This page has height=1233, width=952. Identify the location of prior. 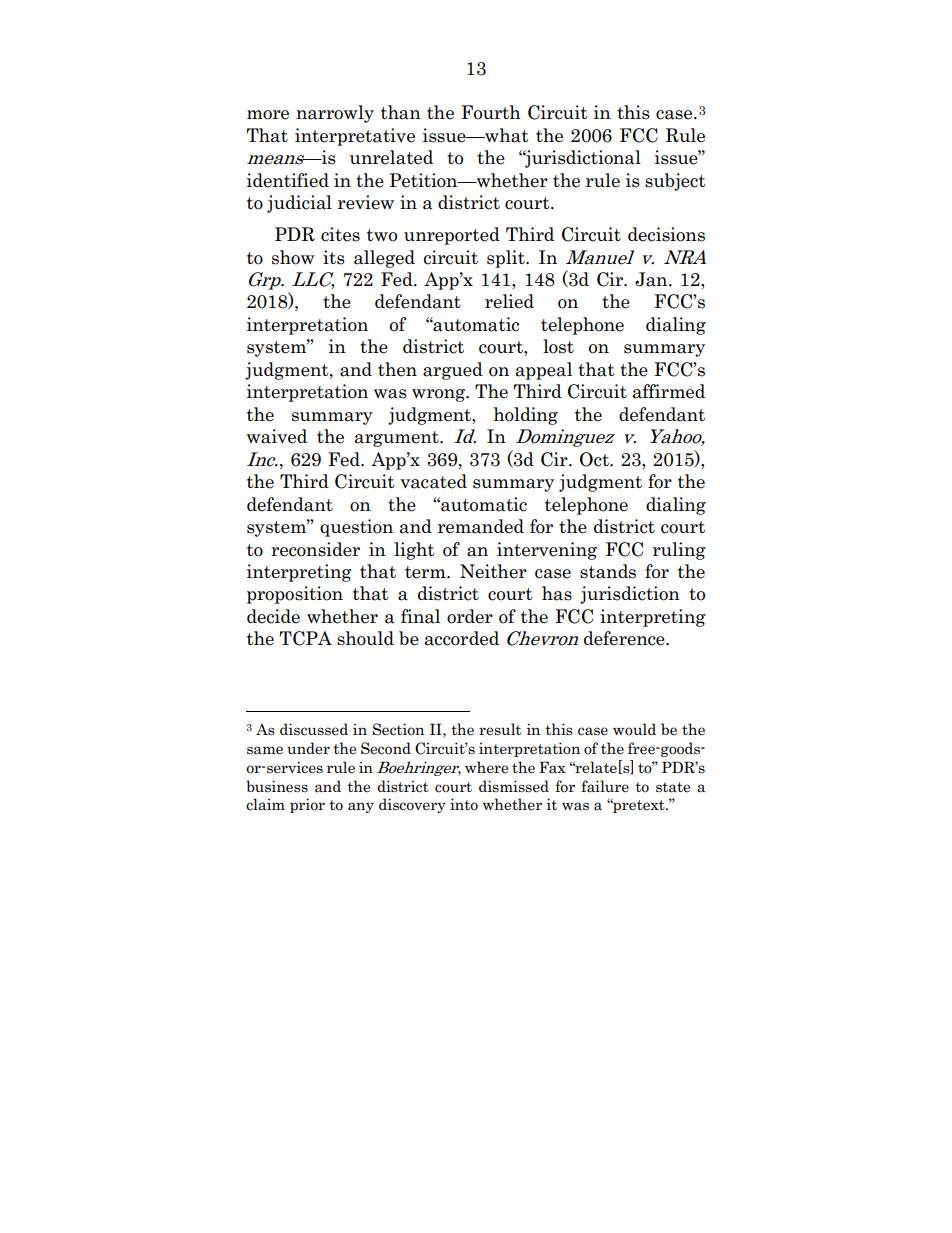
(307, 805).
